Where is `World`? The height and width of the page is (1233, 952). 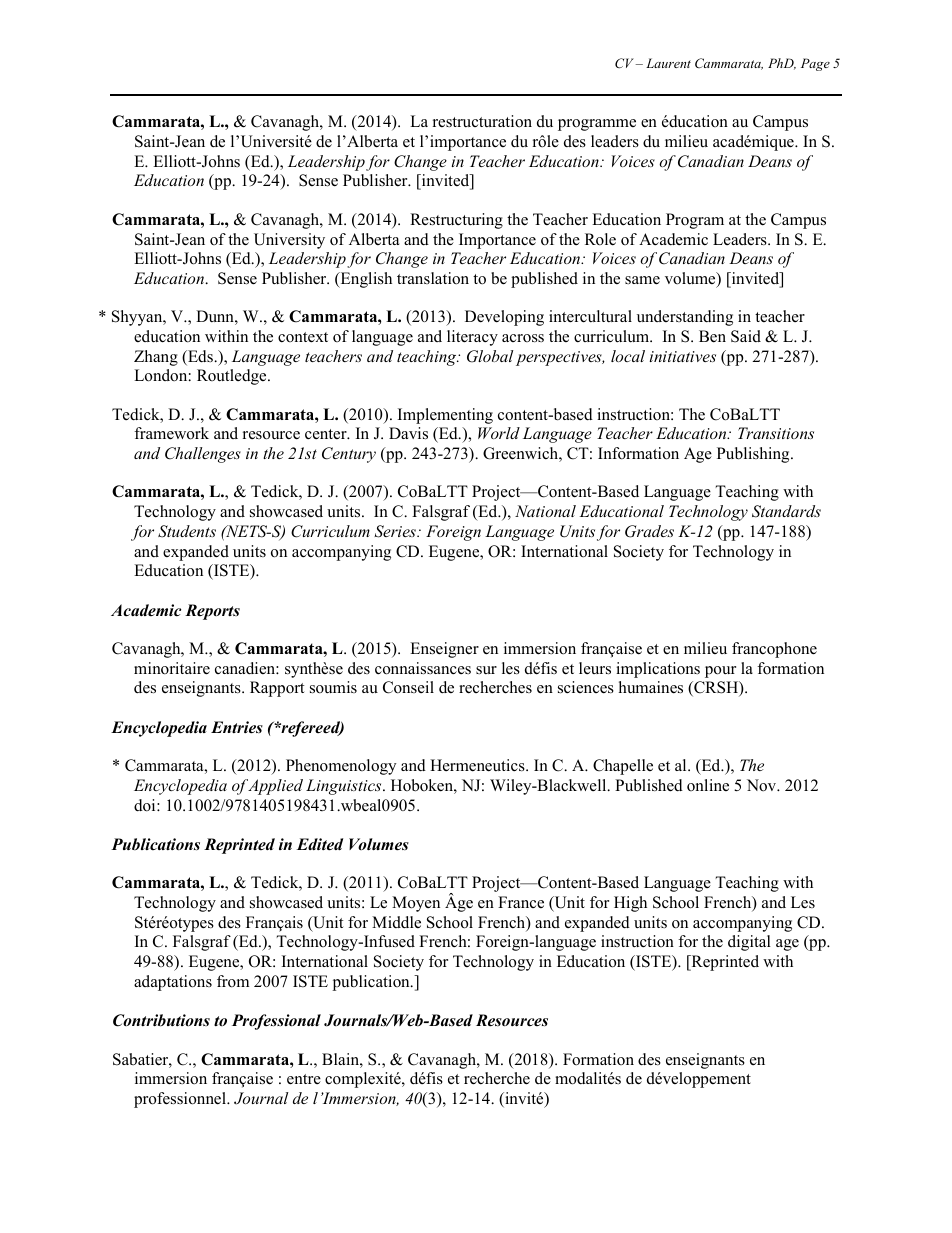 World is located at coordinates (499, 433).
